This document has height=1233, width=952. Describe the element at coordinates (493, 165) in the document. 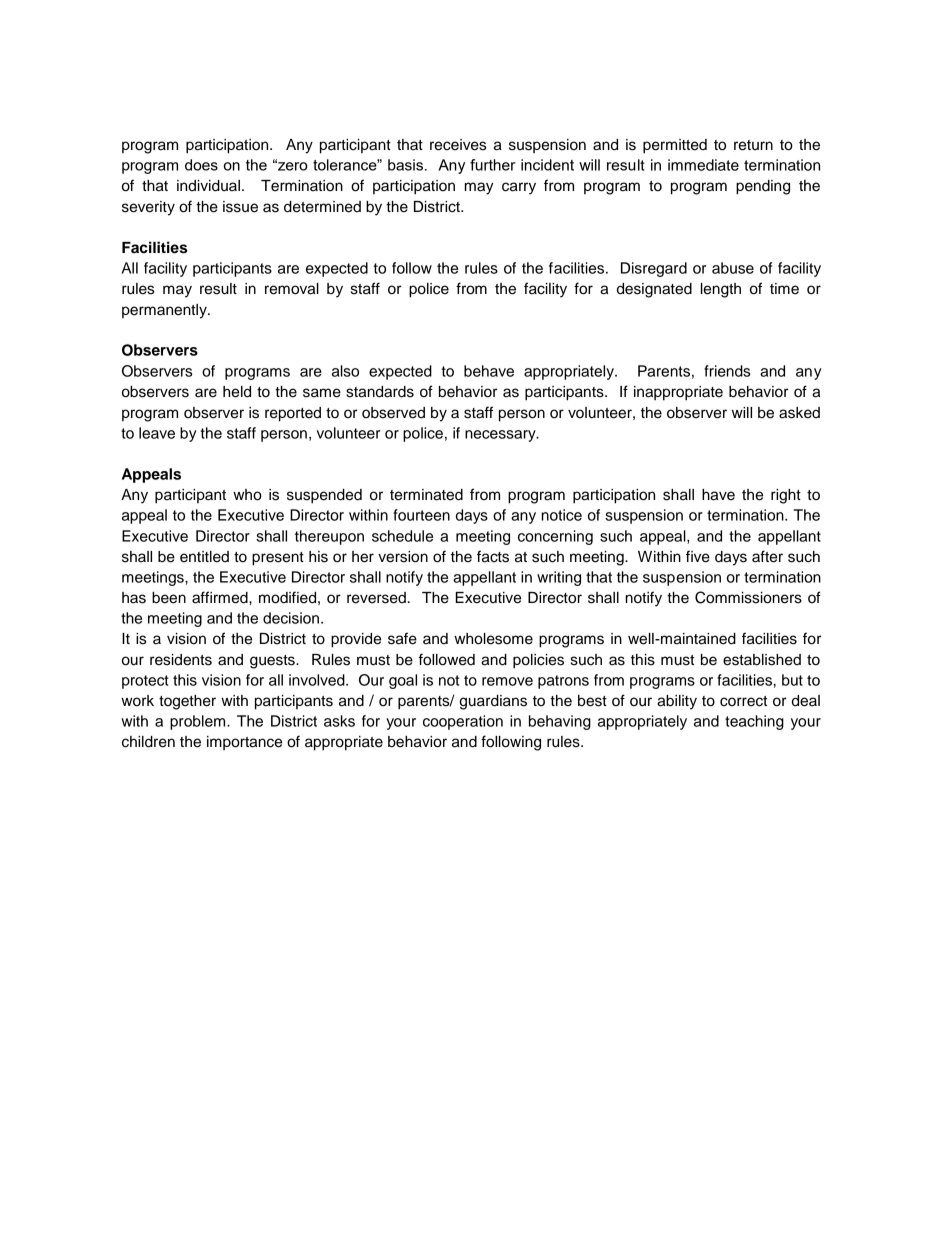

I see `further` at that location.
